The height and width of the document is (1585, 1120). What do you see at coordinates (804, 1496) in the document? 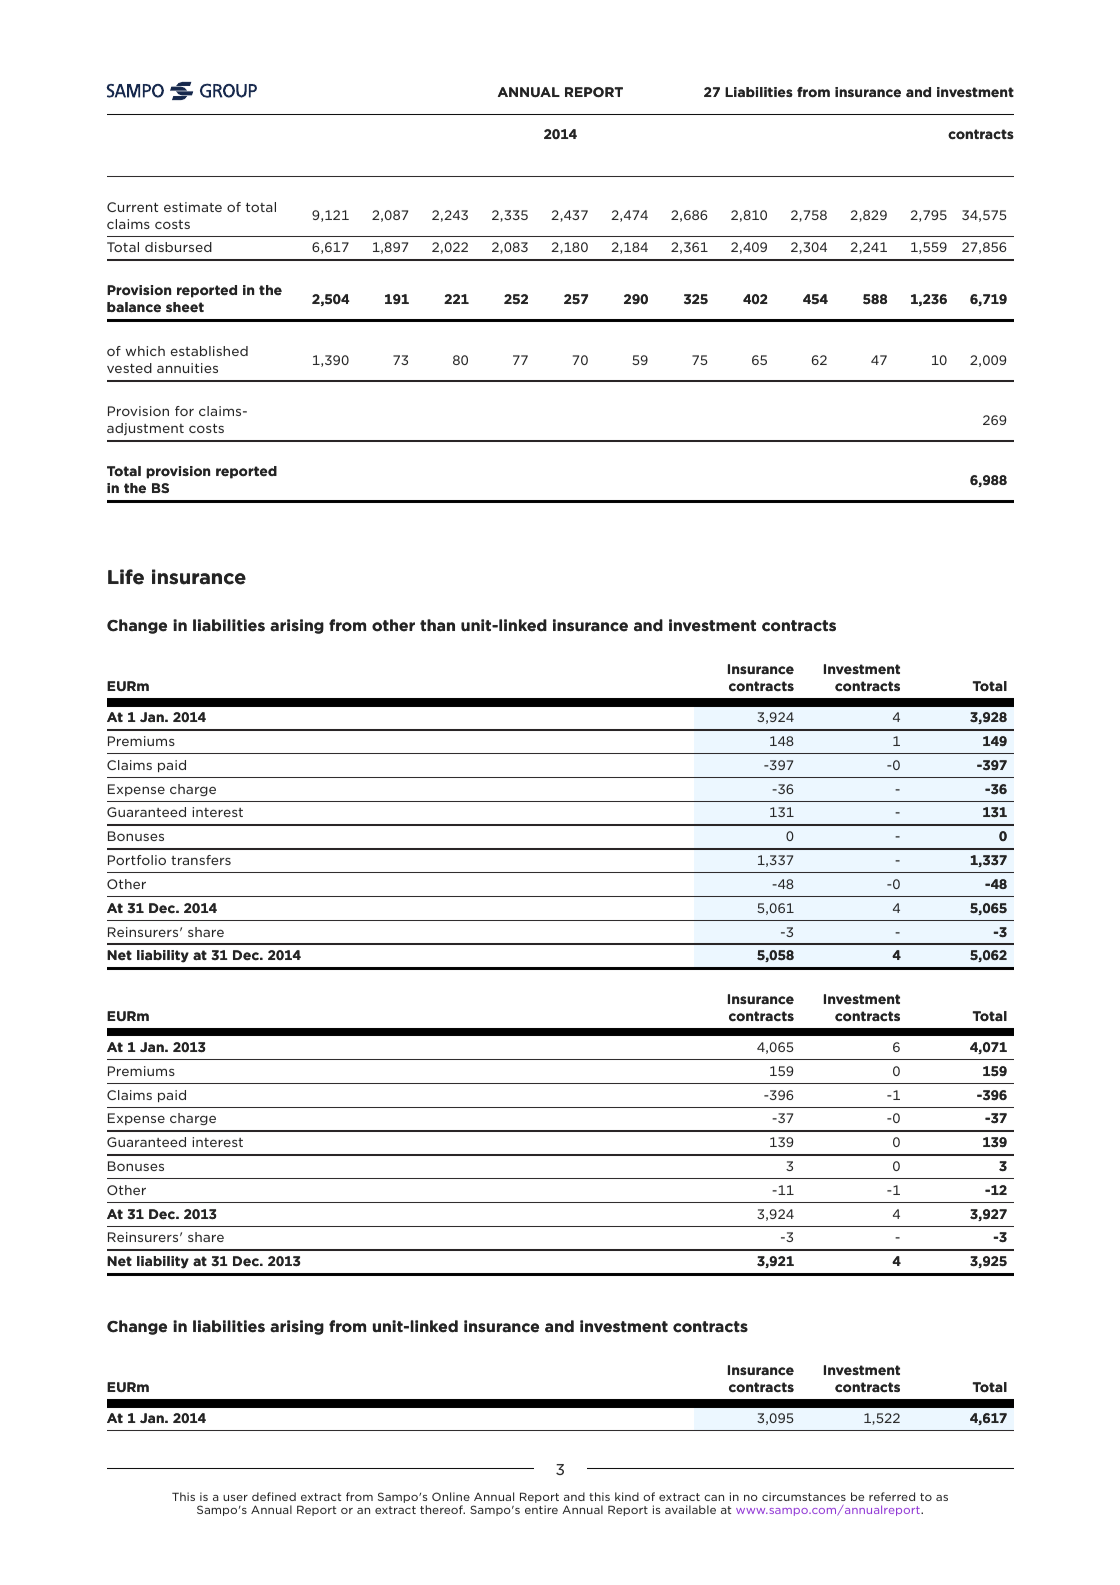
I see `circumstances` at bounding box center [804, 1496].
